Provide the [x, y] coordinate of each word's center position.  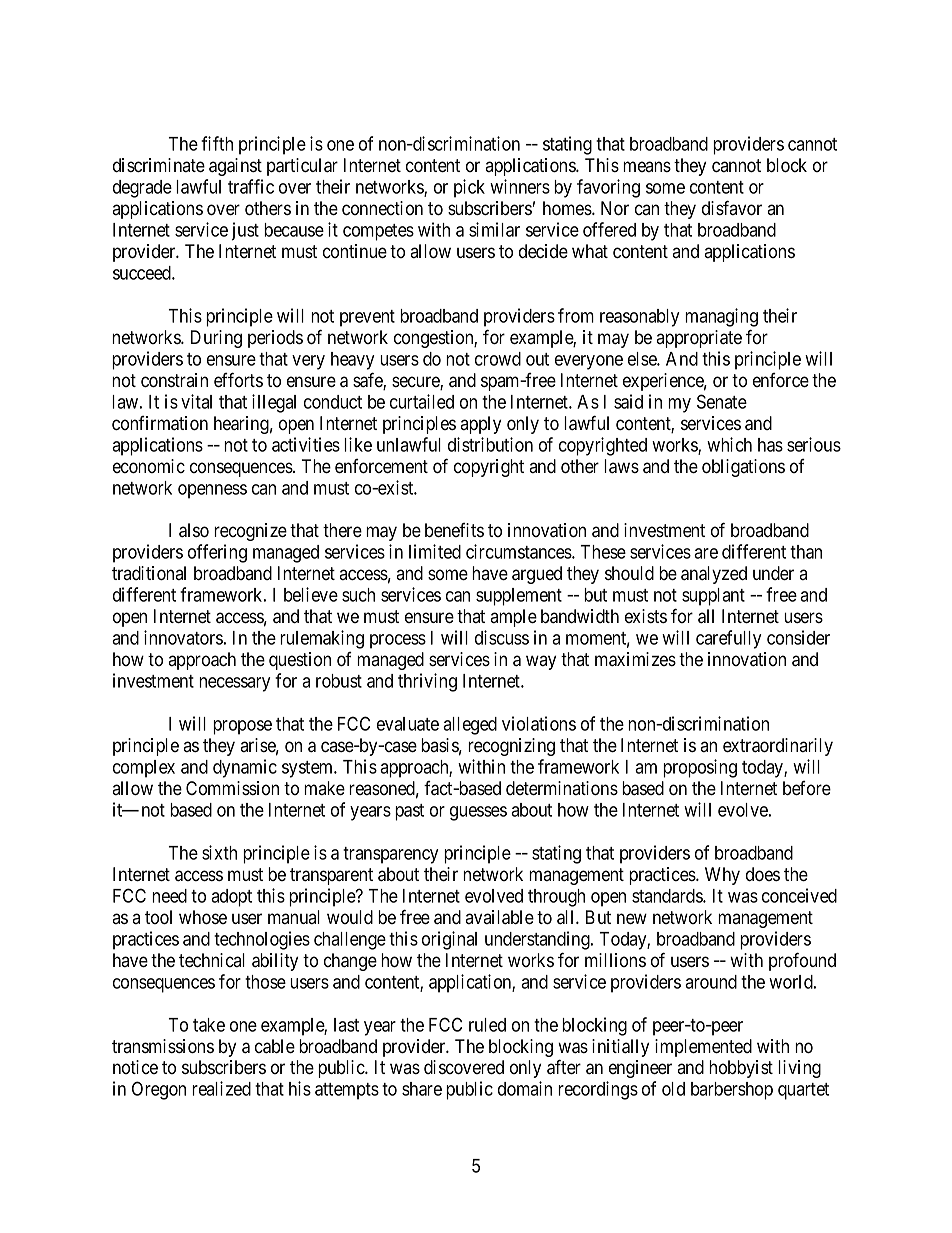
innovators [183, 637]
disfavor [732, 208]
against [235, 167]
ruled [487, 1025]
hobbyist [741, 1069]
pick [469, 188]
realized [221, 1088]
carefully [728, 639]
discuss [502, 637]
